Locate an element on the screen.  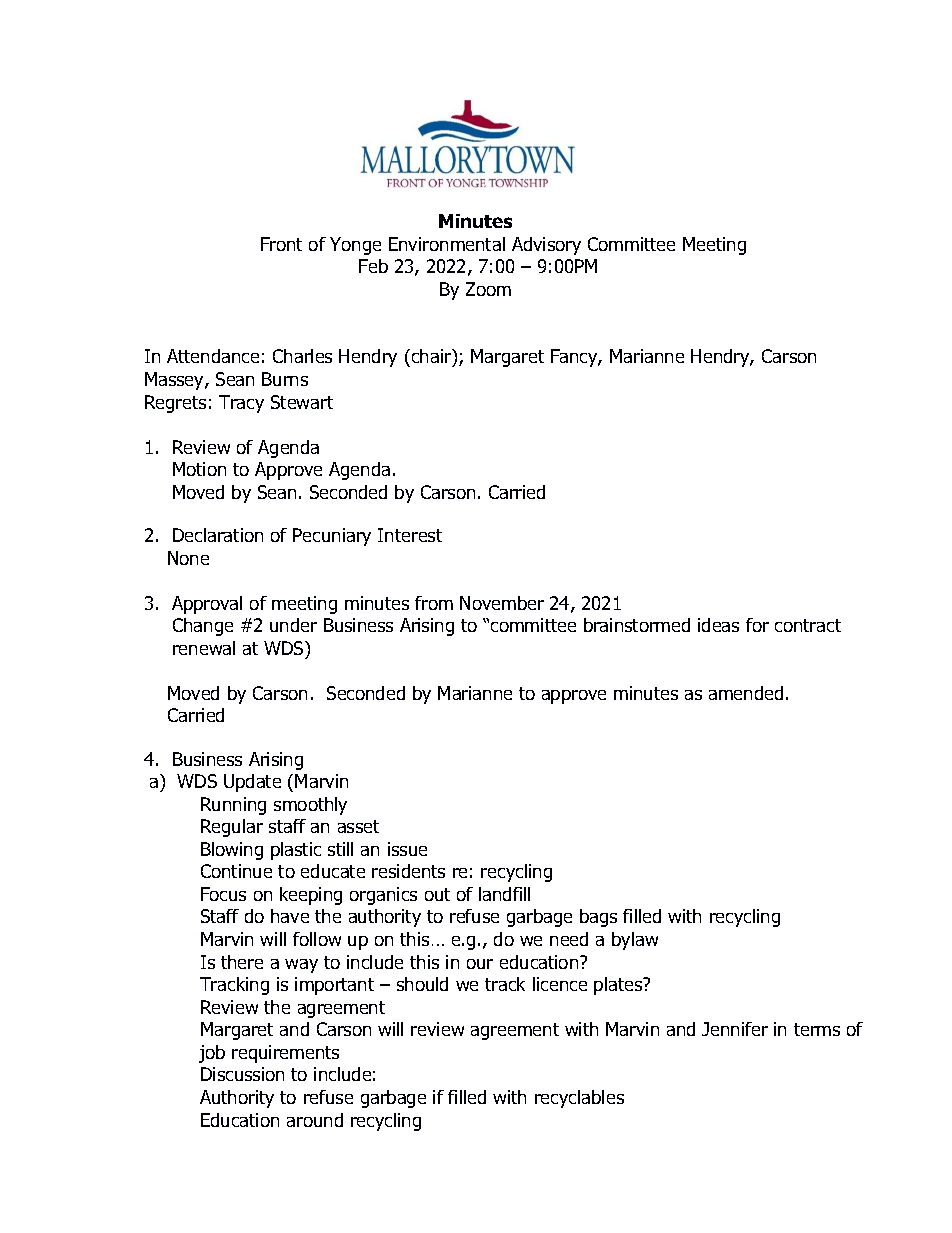
amended is located at coordinates (746, 693).
